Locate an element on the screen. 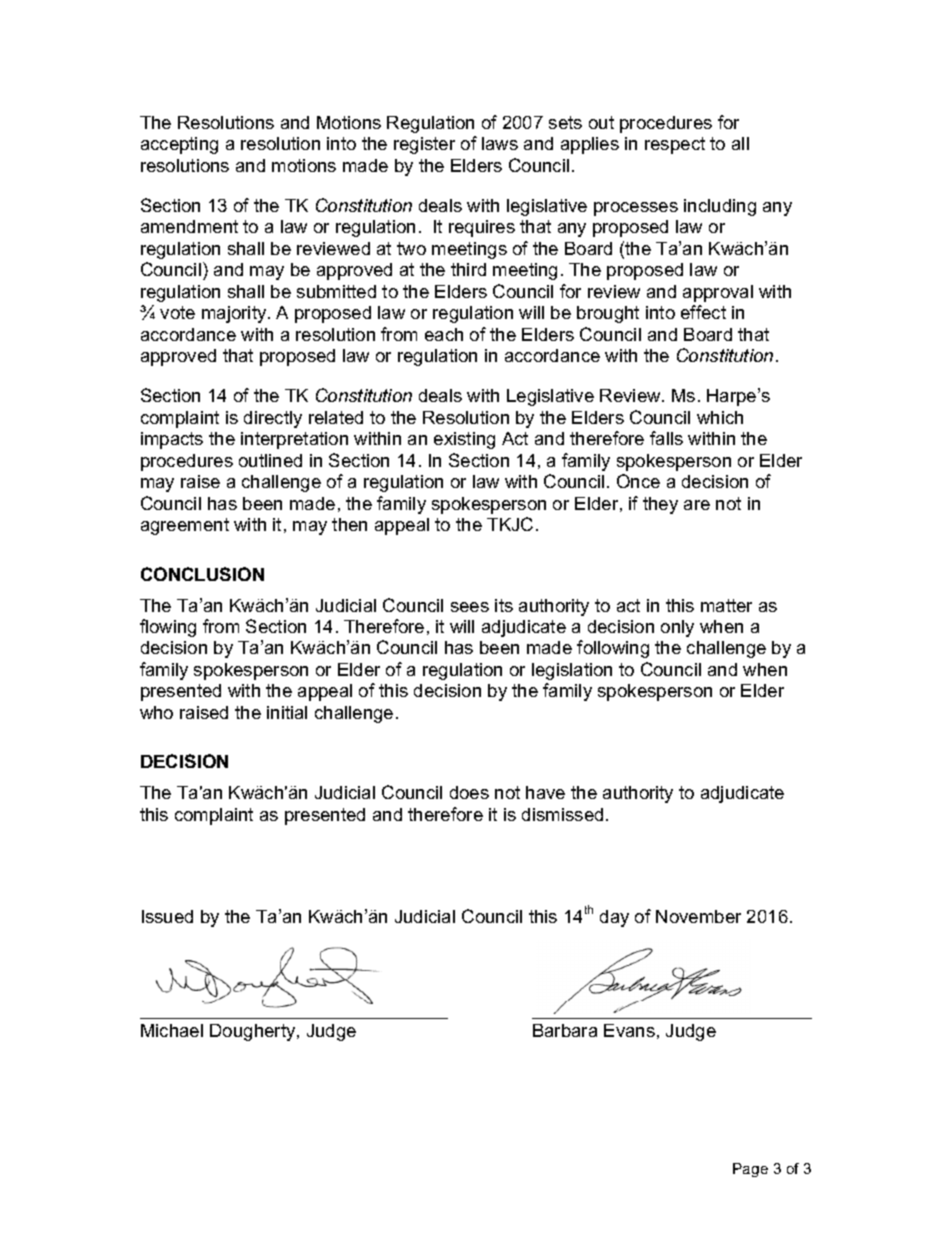 The image size is (952, 1233). Barbara is located at coordinates (565, 1030).
